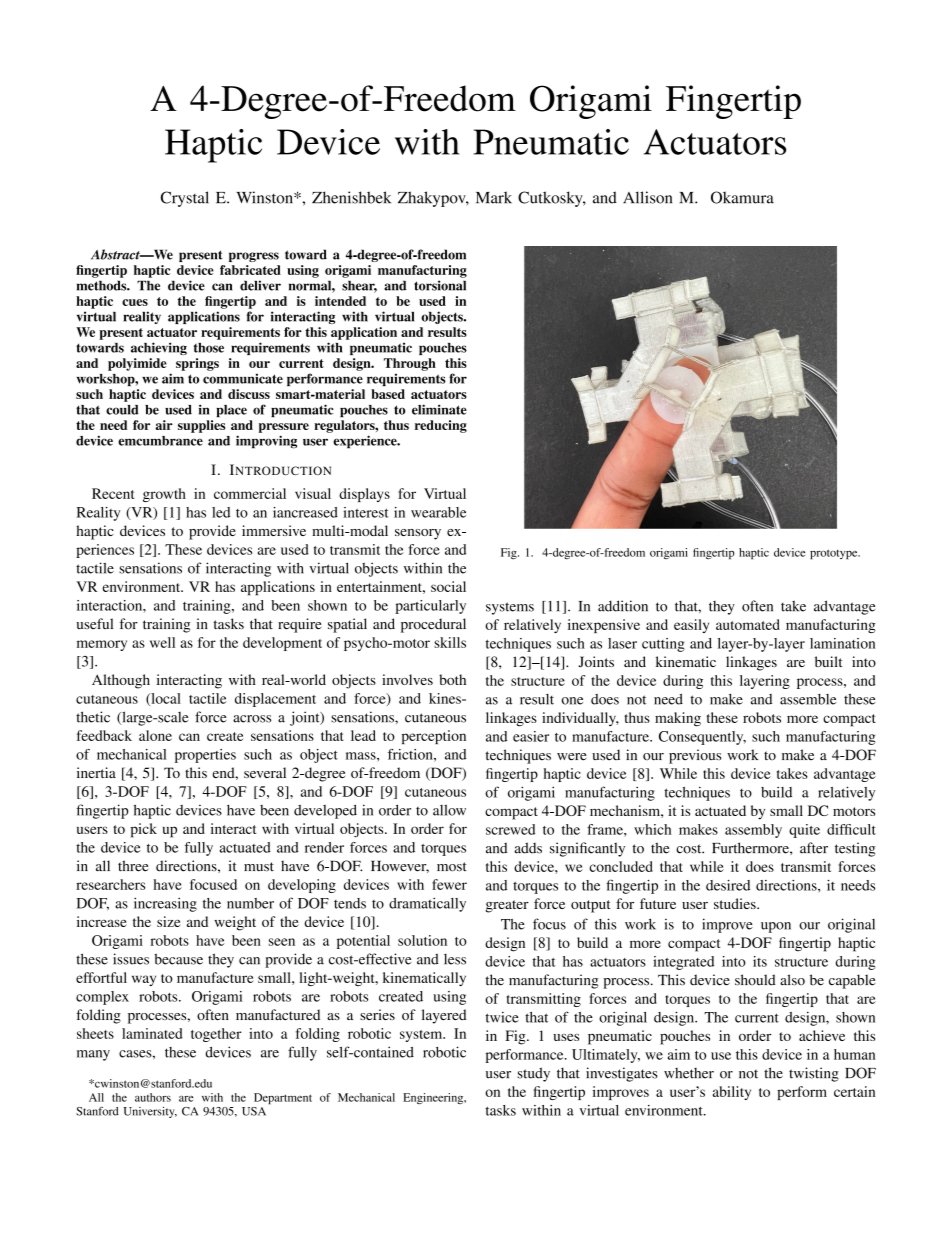  Describe the element at coordinates (254, 257) in the screenshot. I see `progress` at that location.
